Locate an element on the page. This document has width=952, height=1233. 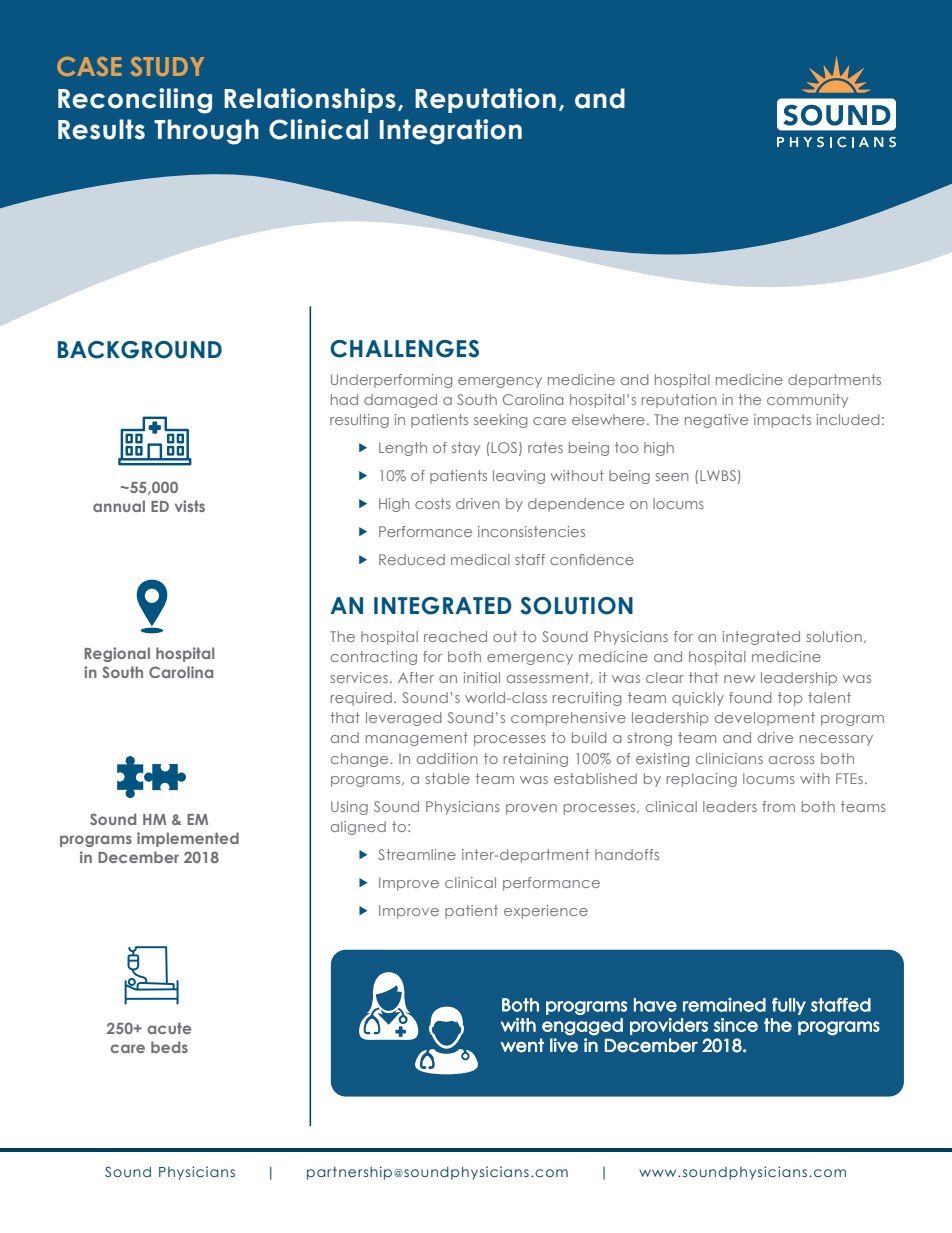
BACKGROUND is located at coordinates (140, 350).
